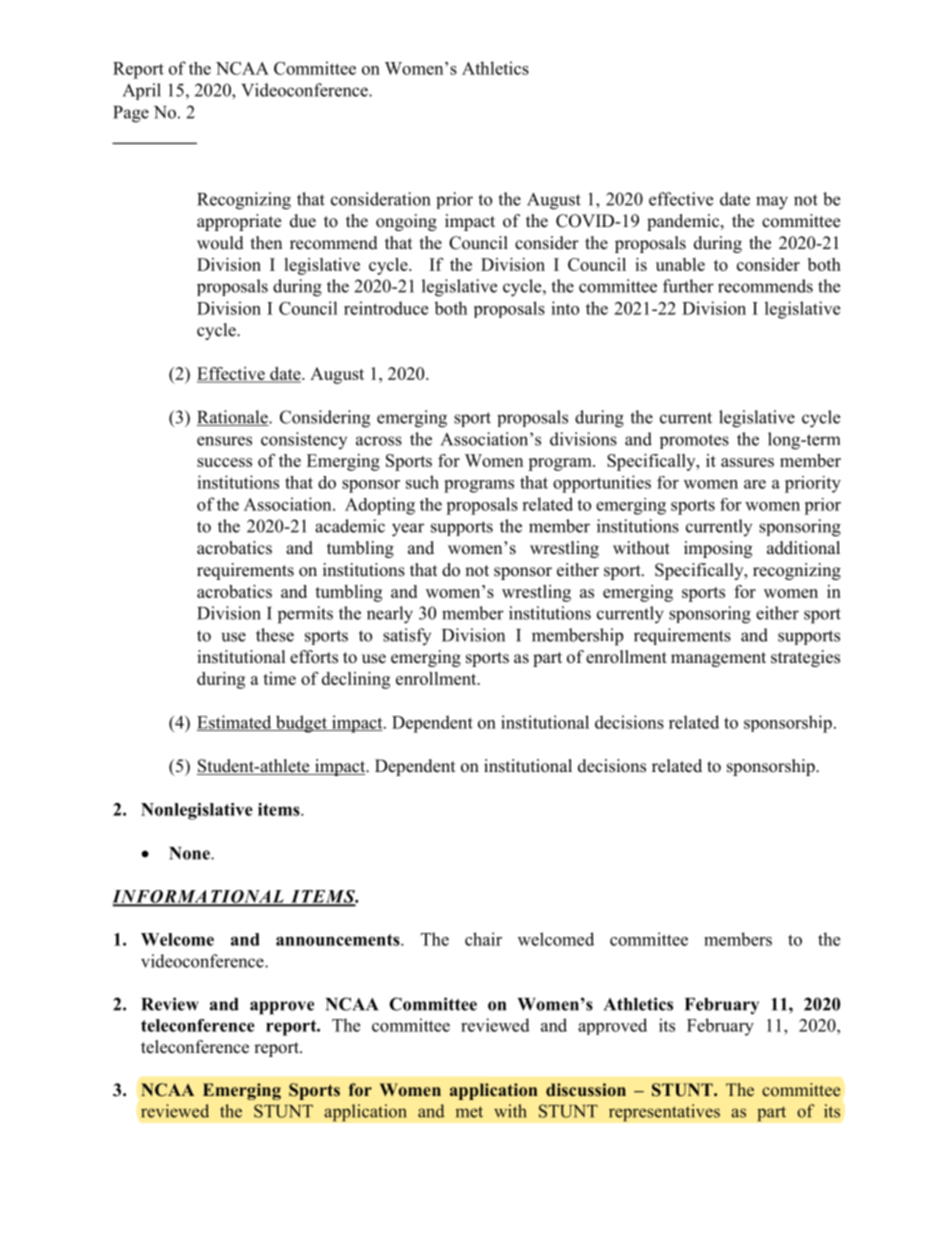 The image size is (952, 1233). What do you see at coordinates (142, 91) in the image?
I see `April` at bounding box center [142, 91].
